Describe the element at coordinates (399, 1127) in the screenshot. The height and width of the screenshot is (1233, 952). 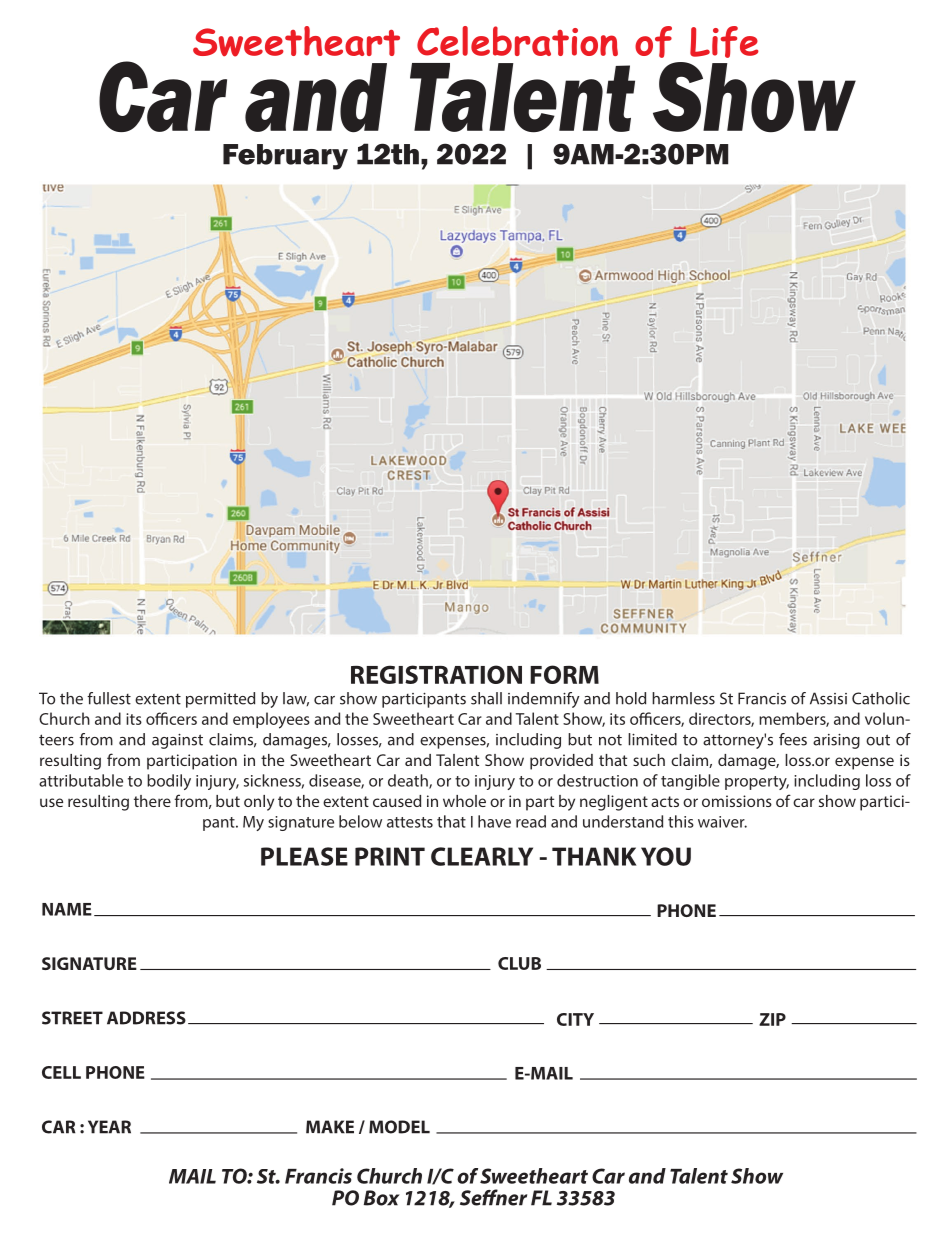
I see `MODEL` at that location.
